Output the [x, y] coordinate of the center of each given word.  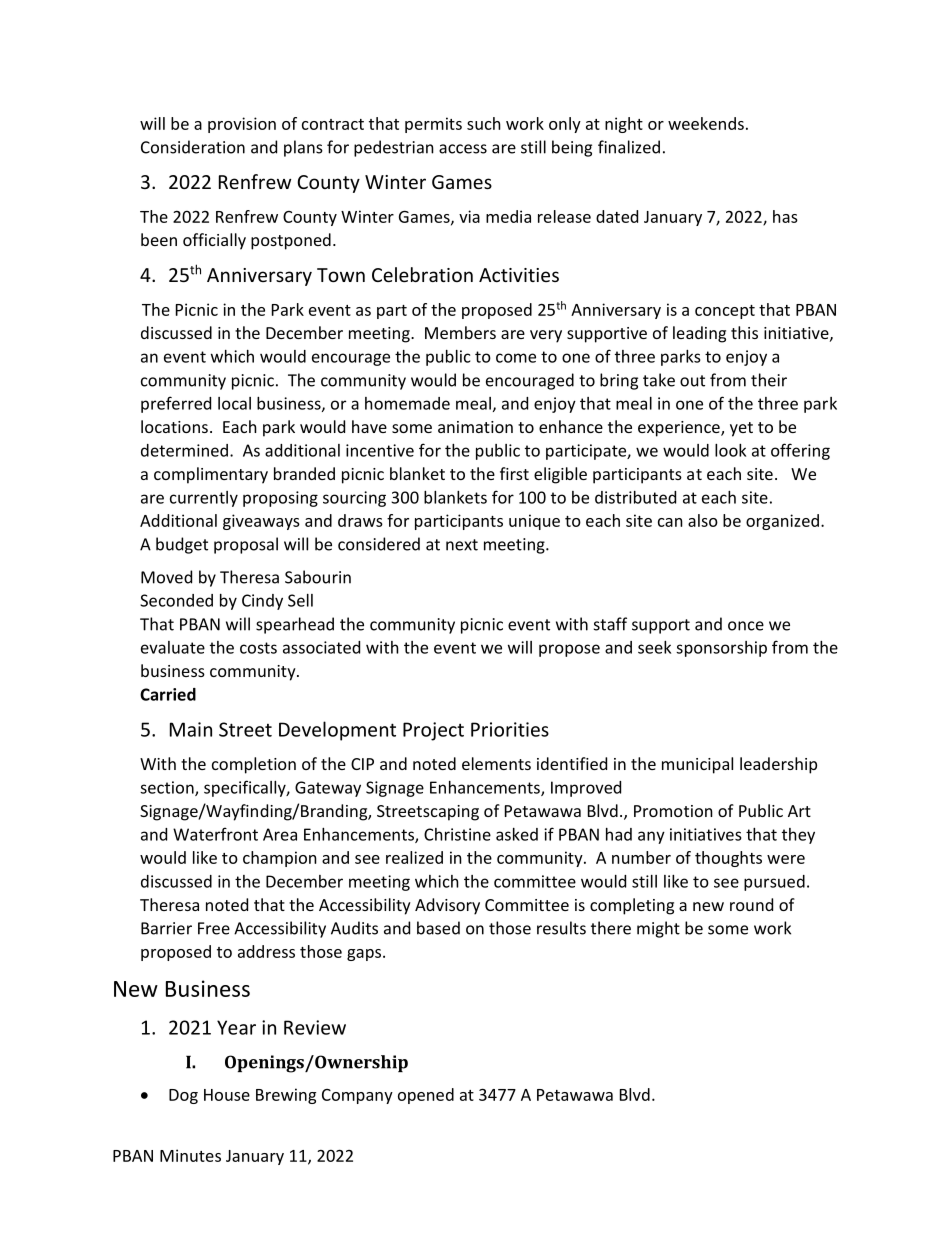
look [730, 450]
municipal [697, 765]
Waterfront [215, 834]
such [484, 123]
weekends [706, 123]
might [658, 929]
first [514, 473]
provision [242, 125]
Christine [457, 834]
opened [426, 1096]
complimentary [211, 475]
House [227, 1095]
